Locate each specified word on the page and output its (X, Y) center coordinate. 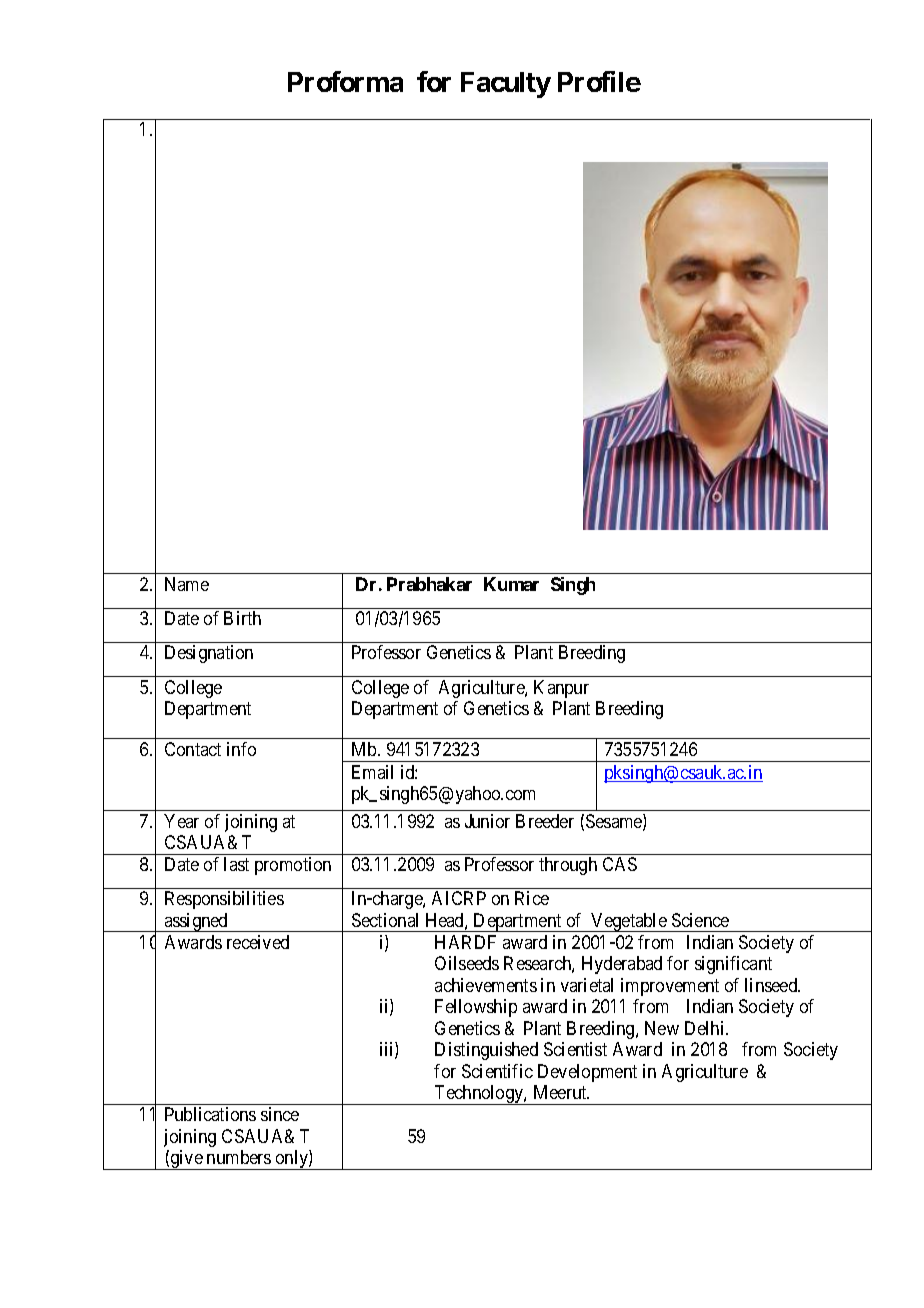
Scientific (497, 1071)
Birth (242, 618)
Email (372, 772)
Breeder (545, 821)
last (236, 864)
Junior (487, 821)
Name (187, 584)
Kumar (511, 584)
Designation (209, 654)
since (280, 1114)
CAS (620, 864)
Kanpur (561, 689)
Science (700, 920)
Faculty (506, 85)
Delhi (706, 1028)
